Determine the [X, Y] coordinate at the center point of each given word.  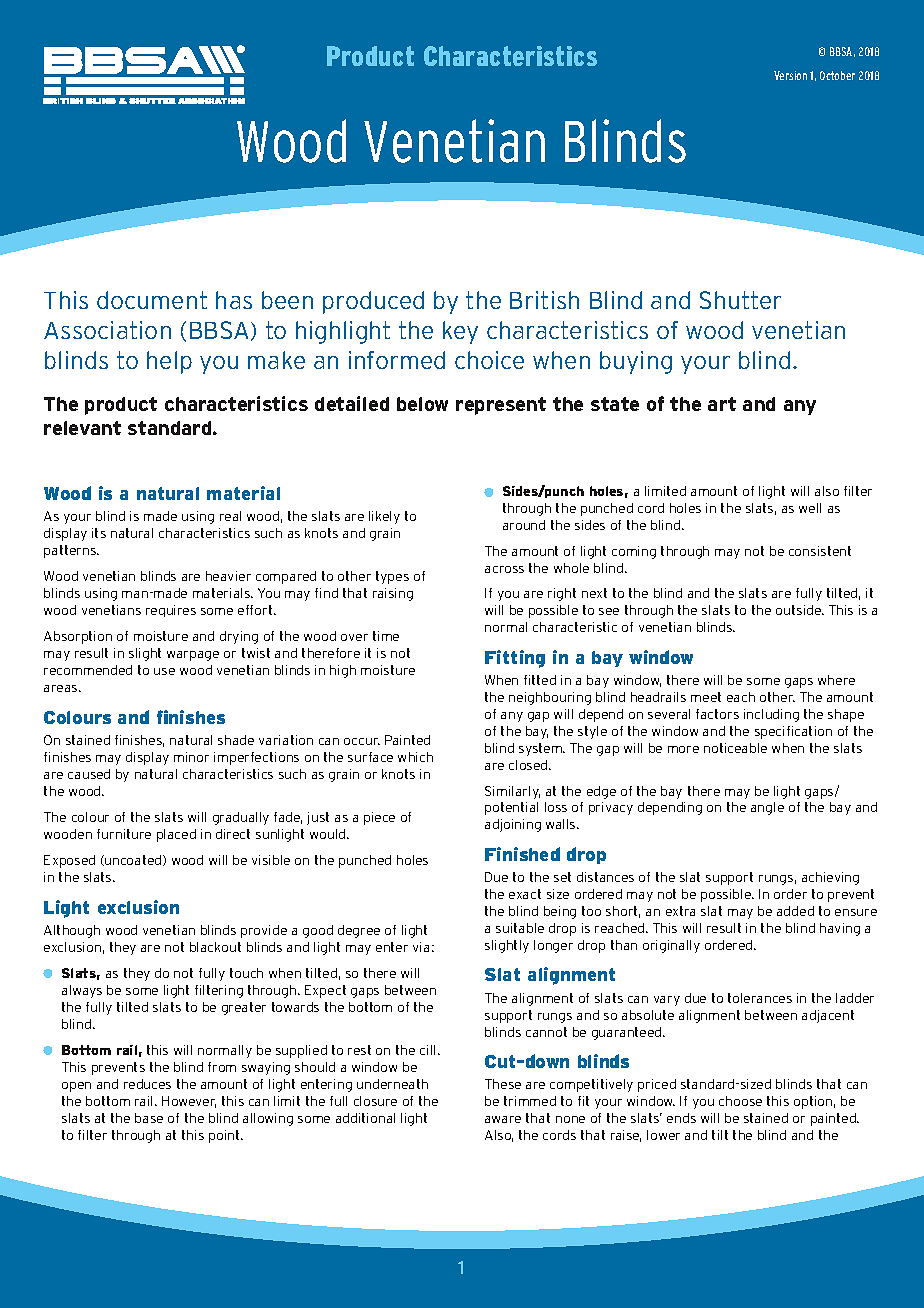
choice [489, 360]
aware [503, 1119]
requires [171, 611]
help [169, 362]
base [149, 1118]
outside [800, 610]
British [544, 300]
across [504, 569]
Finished [522, 854]
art [722, 404]
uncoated [133, 860]
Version [790, 75]
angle [767, 808]
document [152, 300]
